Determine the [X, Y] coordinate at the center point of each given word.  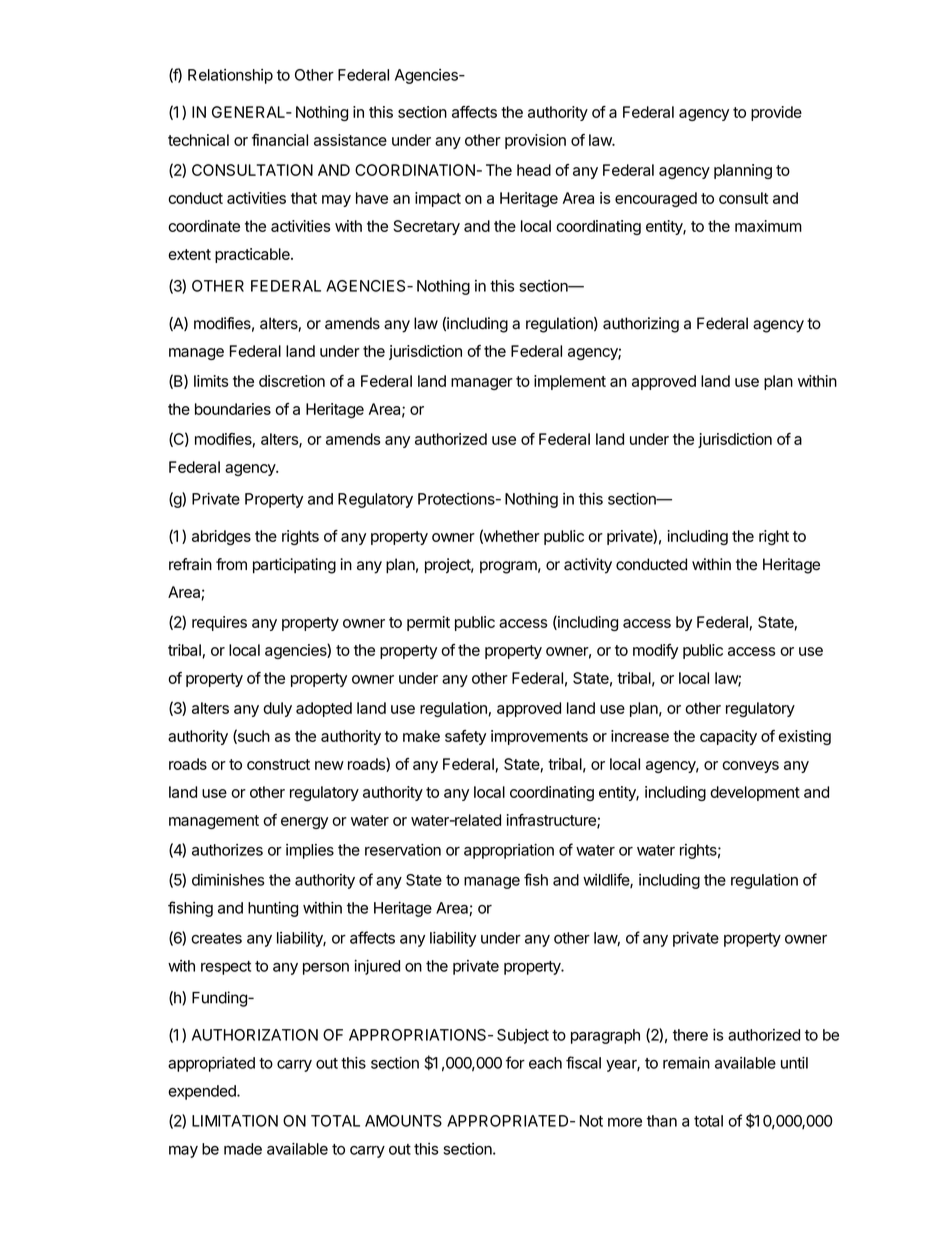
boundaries [233, 409]
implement [570, 382]
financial [280, 140]
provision [535, 141]
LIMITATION [235, 1121]
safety [465, 737]
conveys [750, 767]
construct [278, 764]
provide [776, 113]
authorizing [641, 325]
